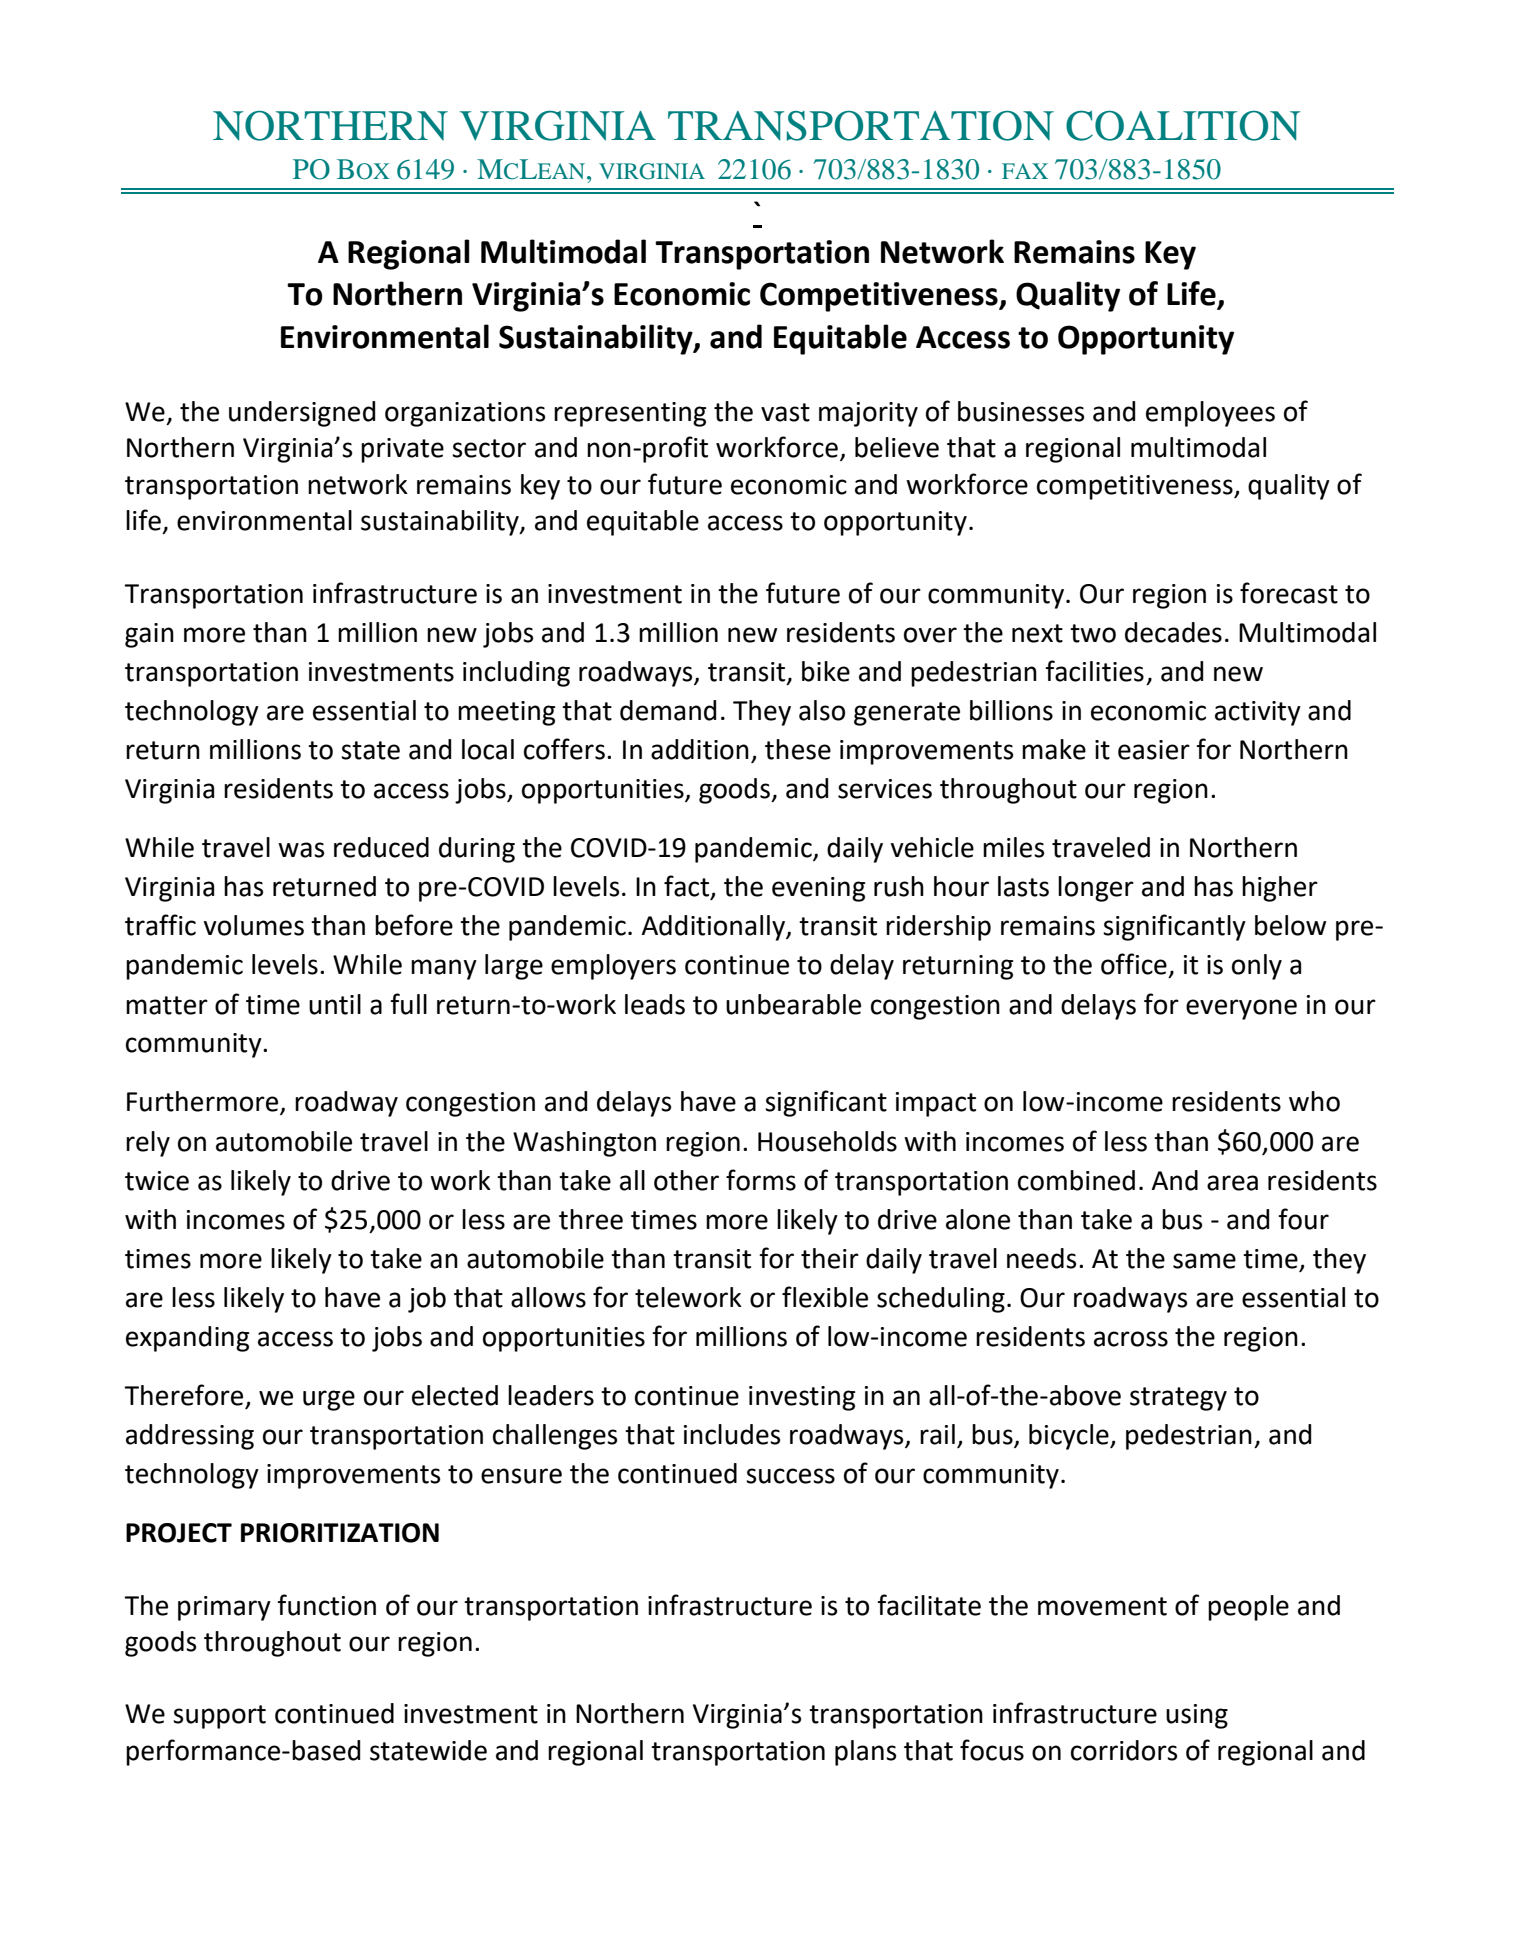 The height and width of the document is (1959, 1514). I want to click on plans, so click(865, 1753).
